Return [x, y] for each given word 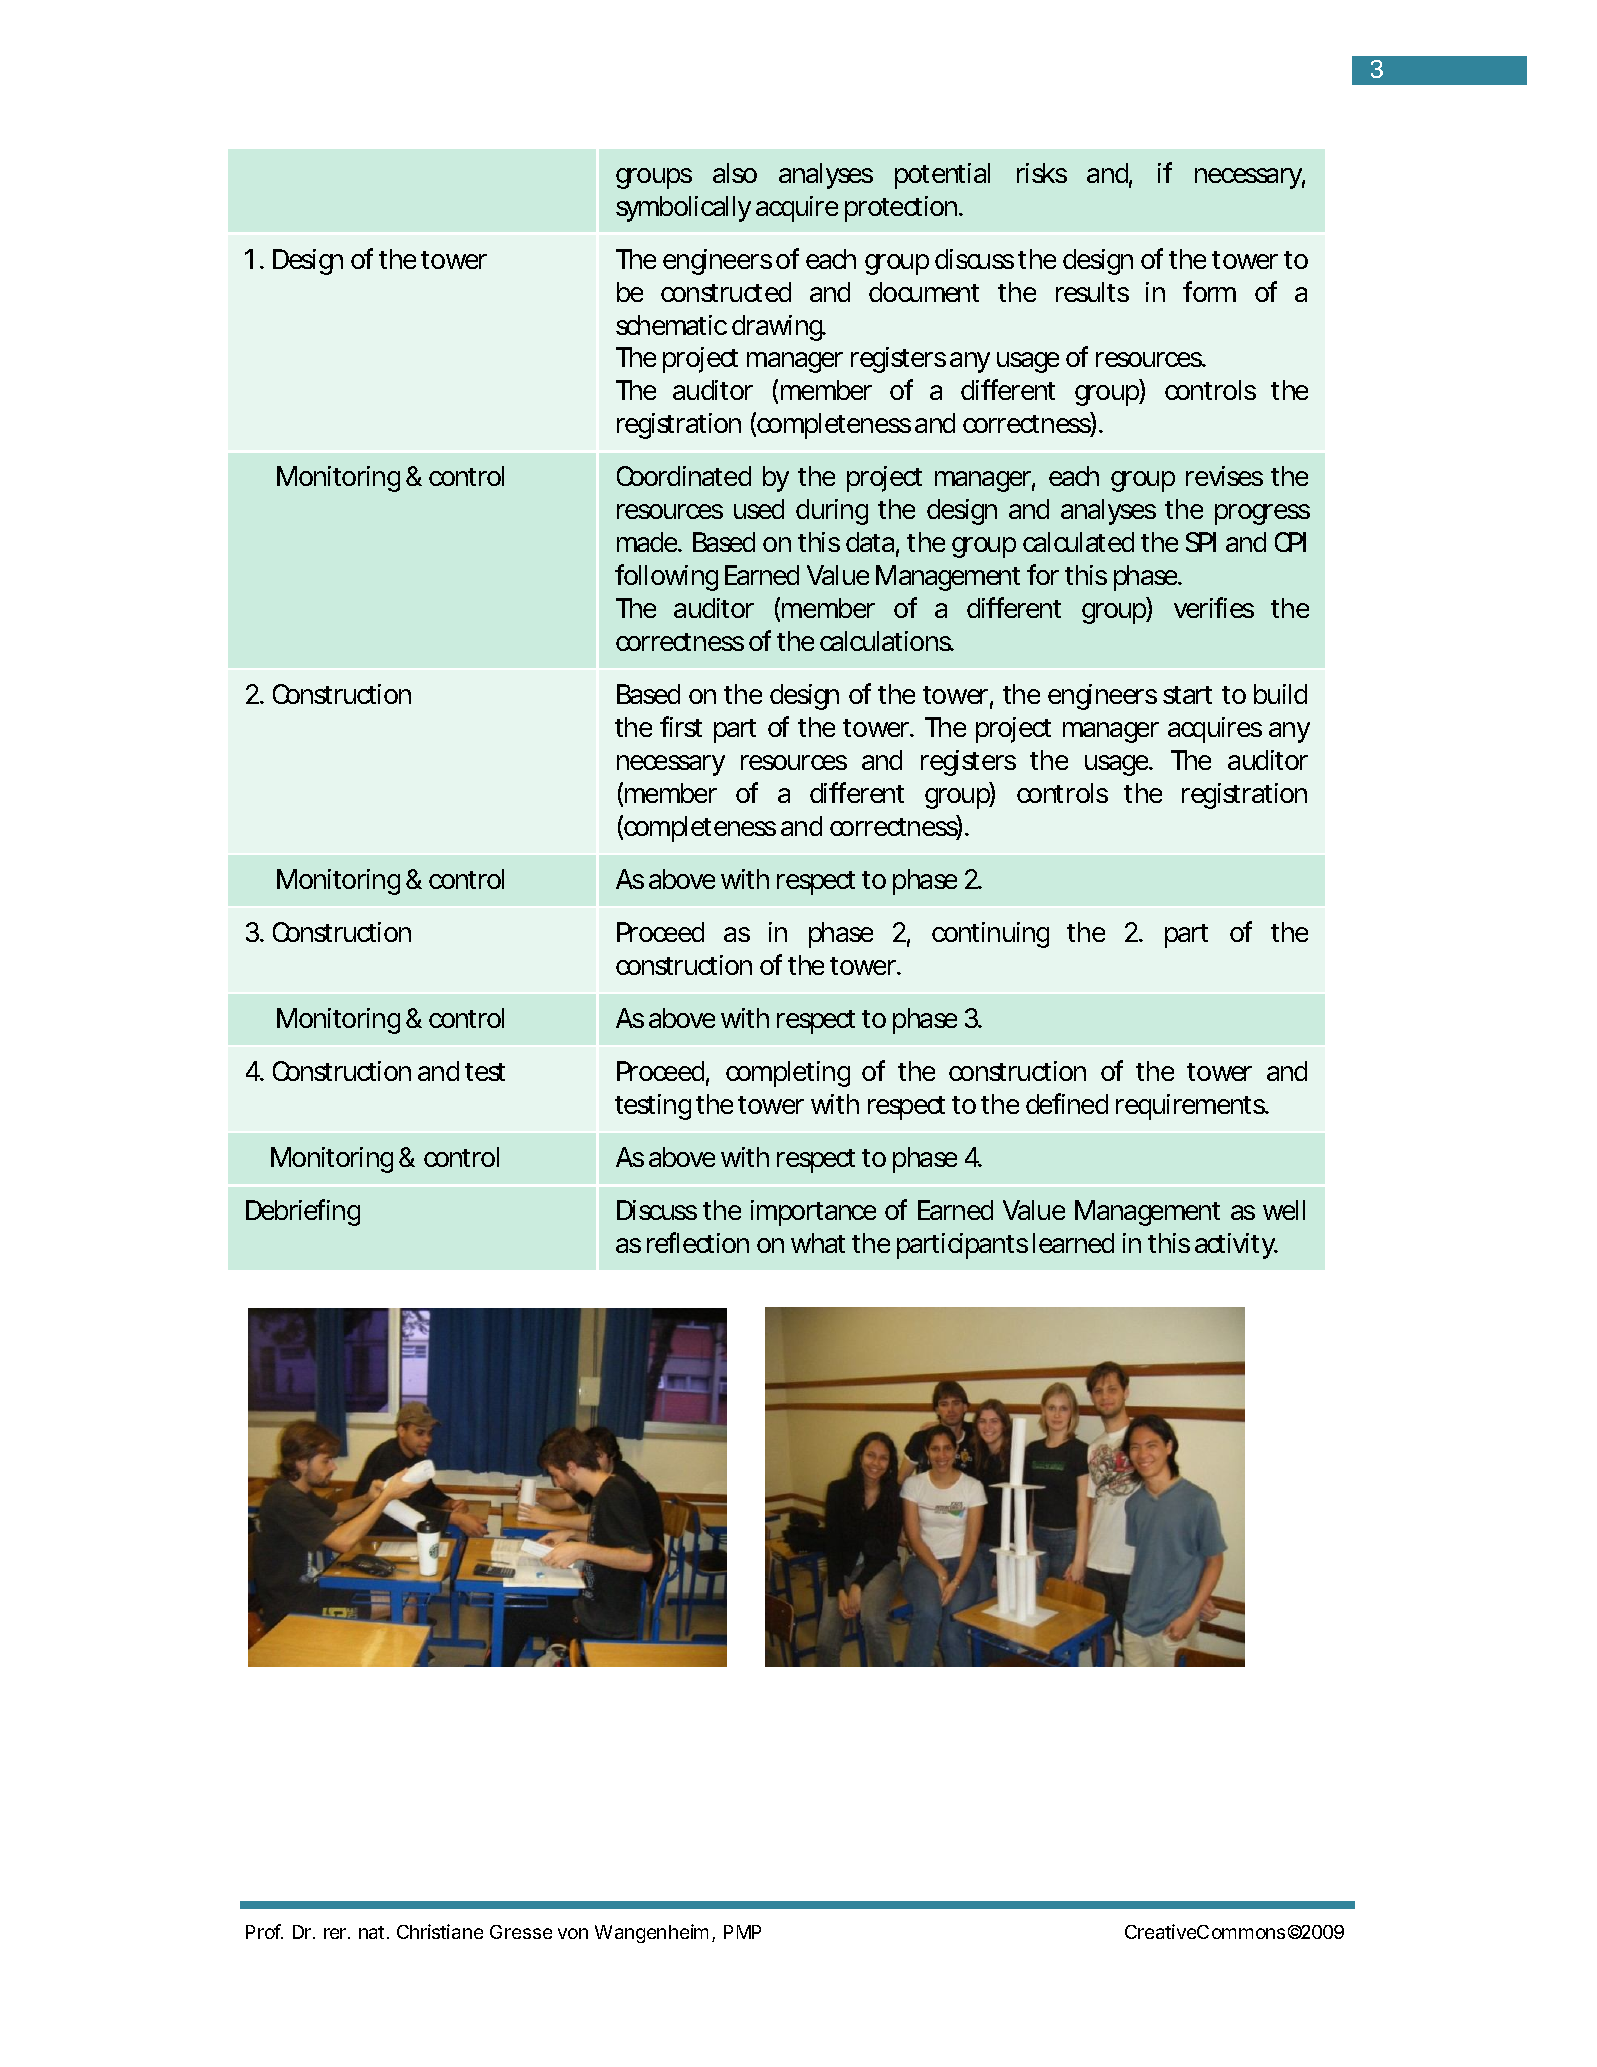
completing [788, 1074]
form [1209, 291]
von [573, 1933]
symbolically [683, 209]
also [735, 173]
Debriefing [303, 1212]
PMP [742, 1932]
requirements [1192, 1107]
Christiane [440, 1931]
